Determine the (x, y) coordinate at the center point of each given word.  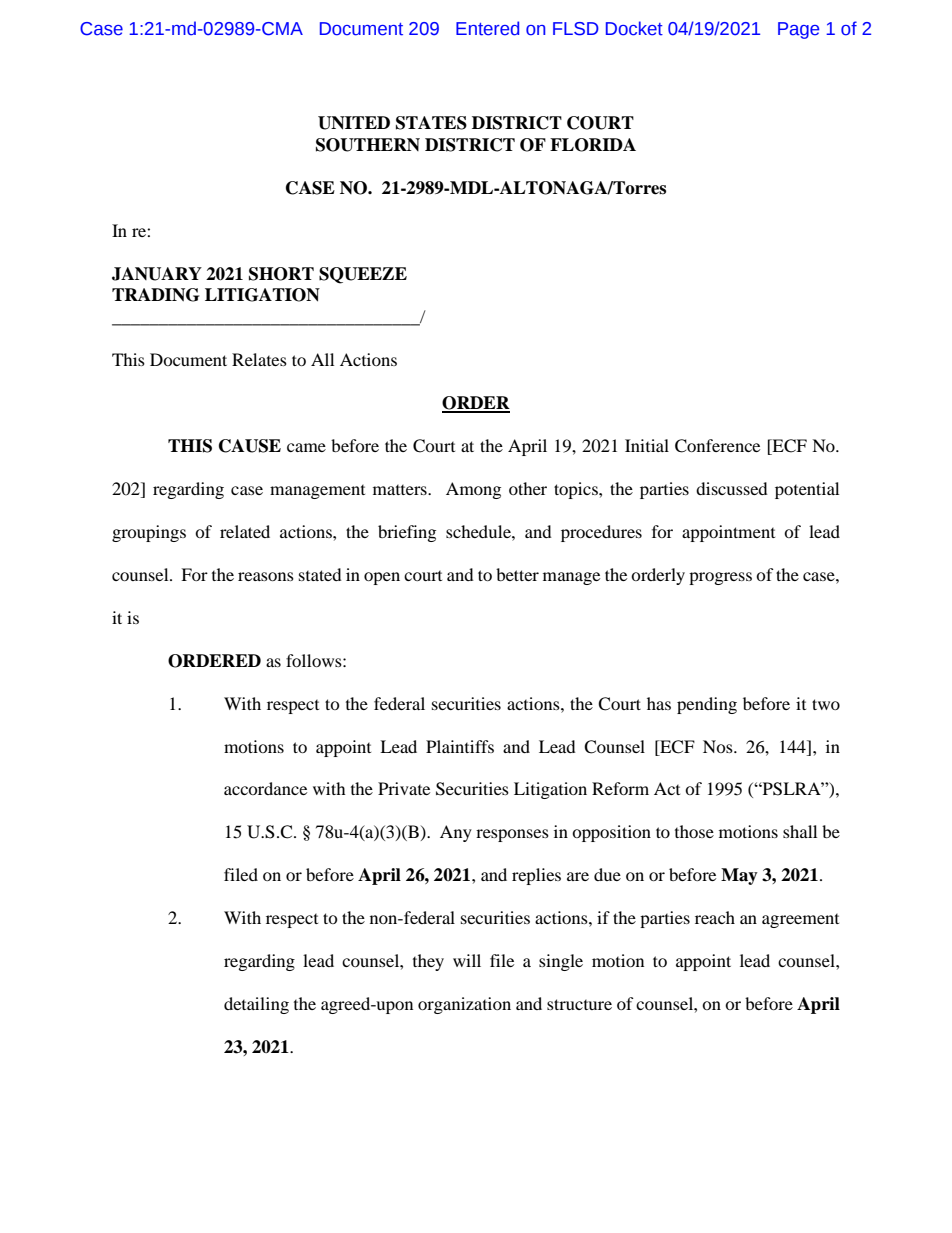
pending (707, 705)
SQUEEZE (363, 275)
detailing (256, 1005)
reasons (266, 576)
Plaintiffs (460, 746)
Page (798, 30)
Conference (717, 446)
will (467, 960)
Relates (259, 359)
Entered (487, 28)
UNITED (354, 123)
